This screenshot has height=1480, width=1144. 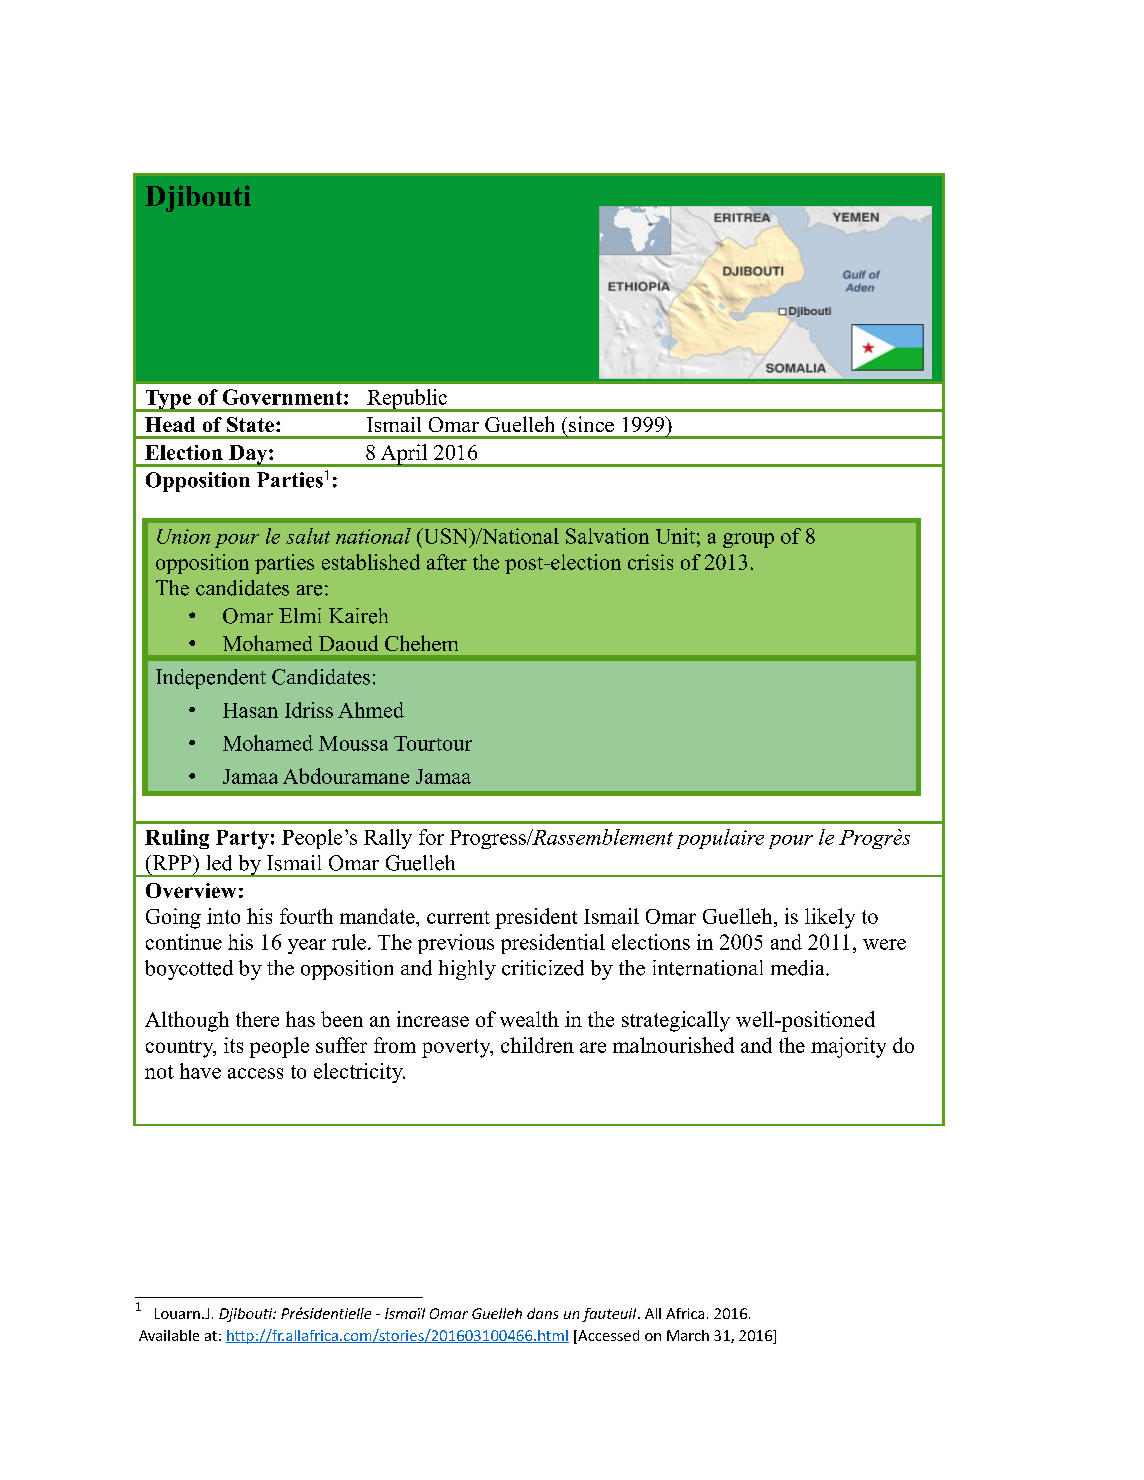 I want to click on March, so click(x=688, y=1335).
